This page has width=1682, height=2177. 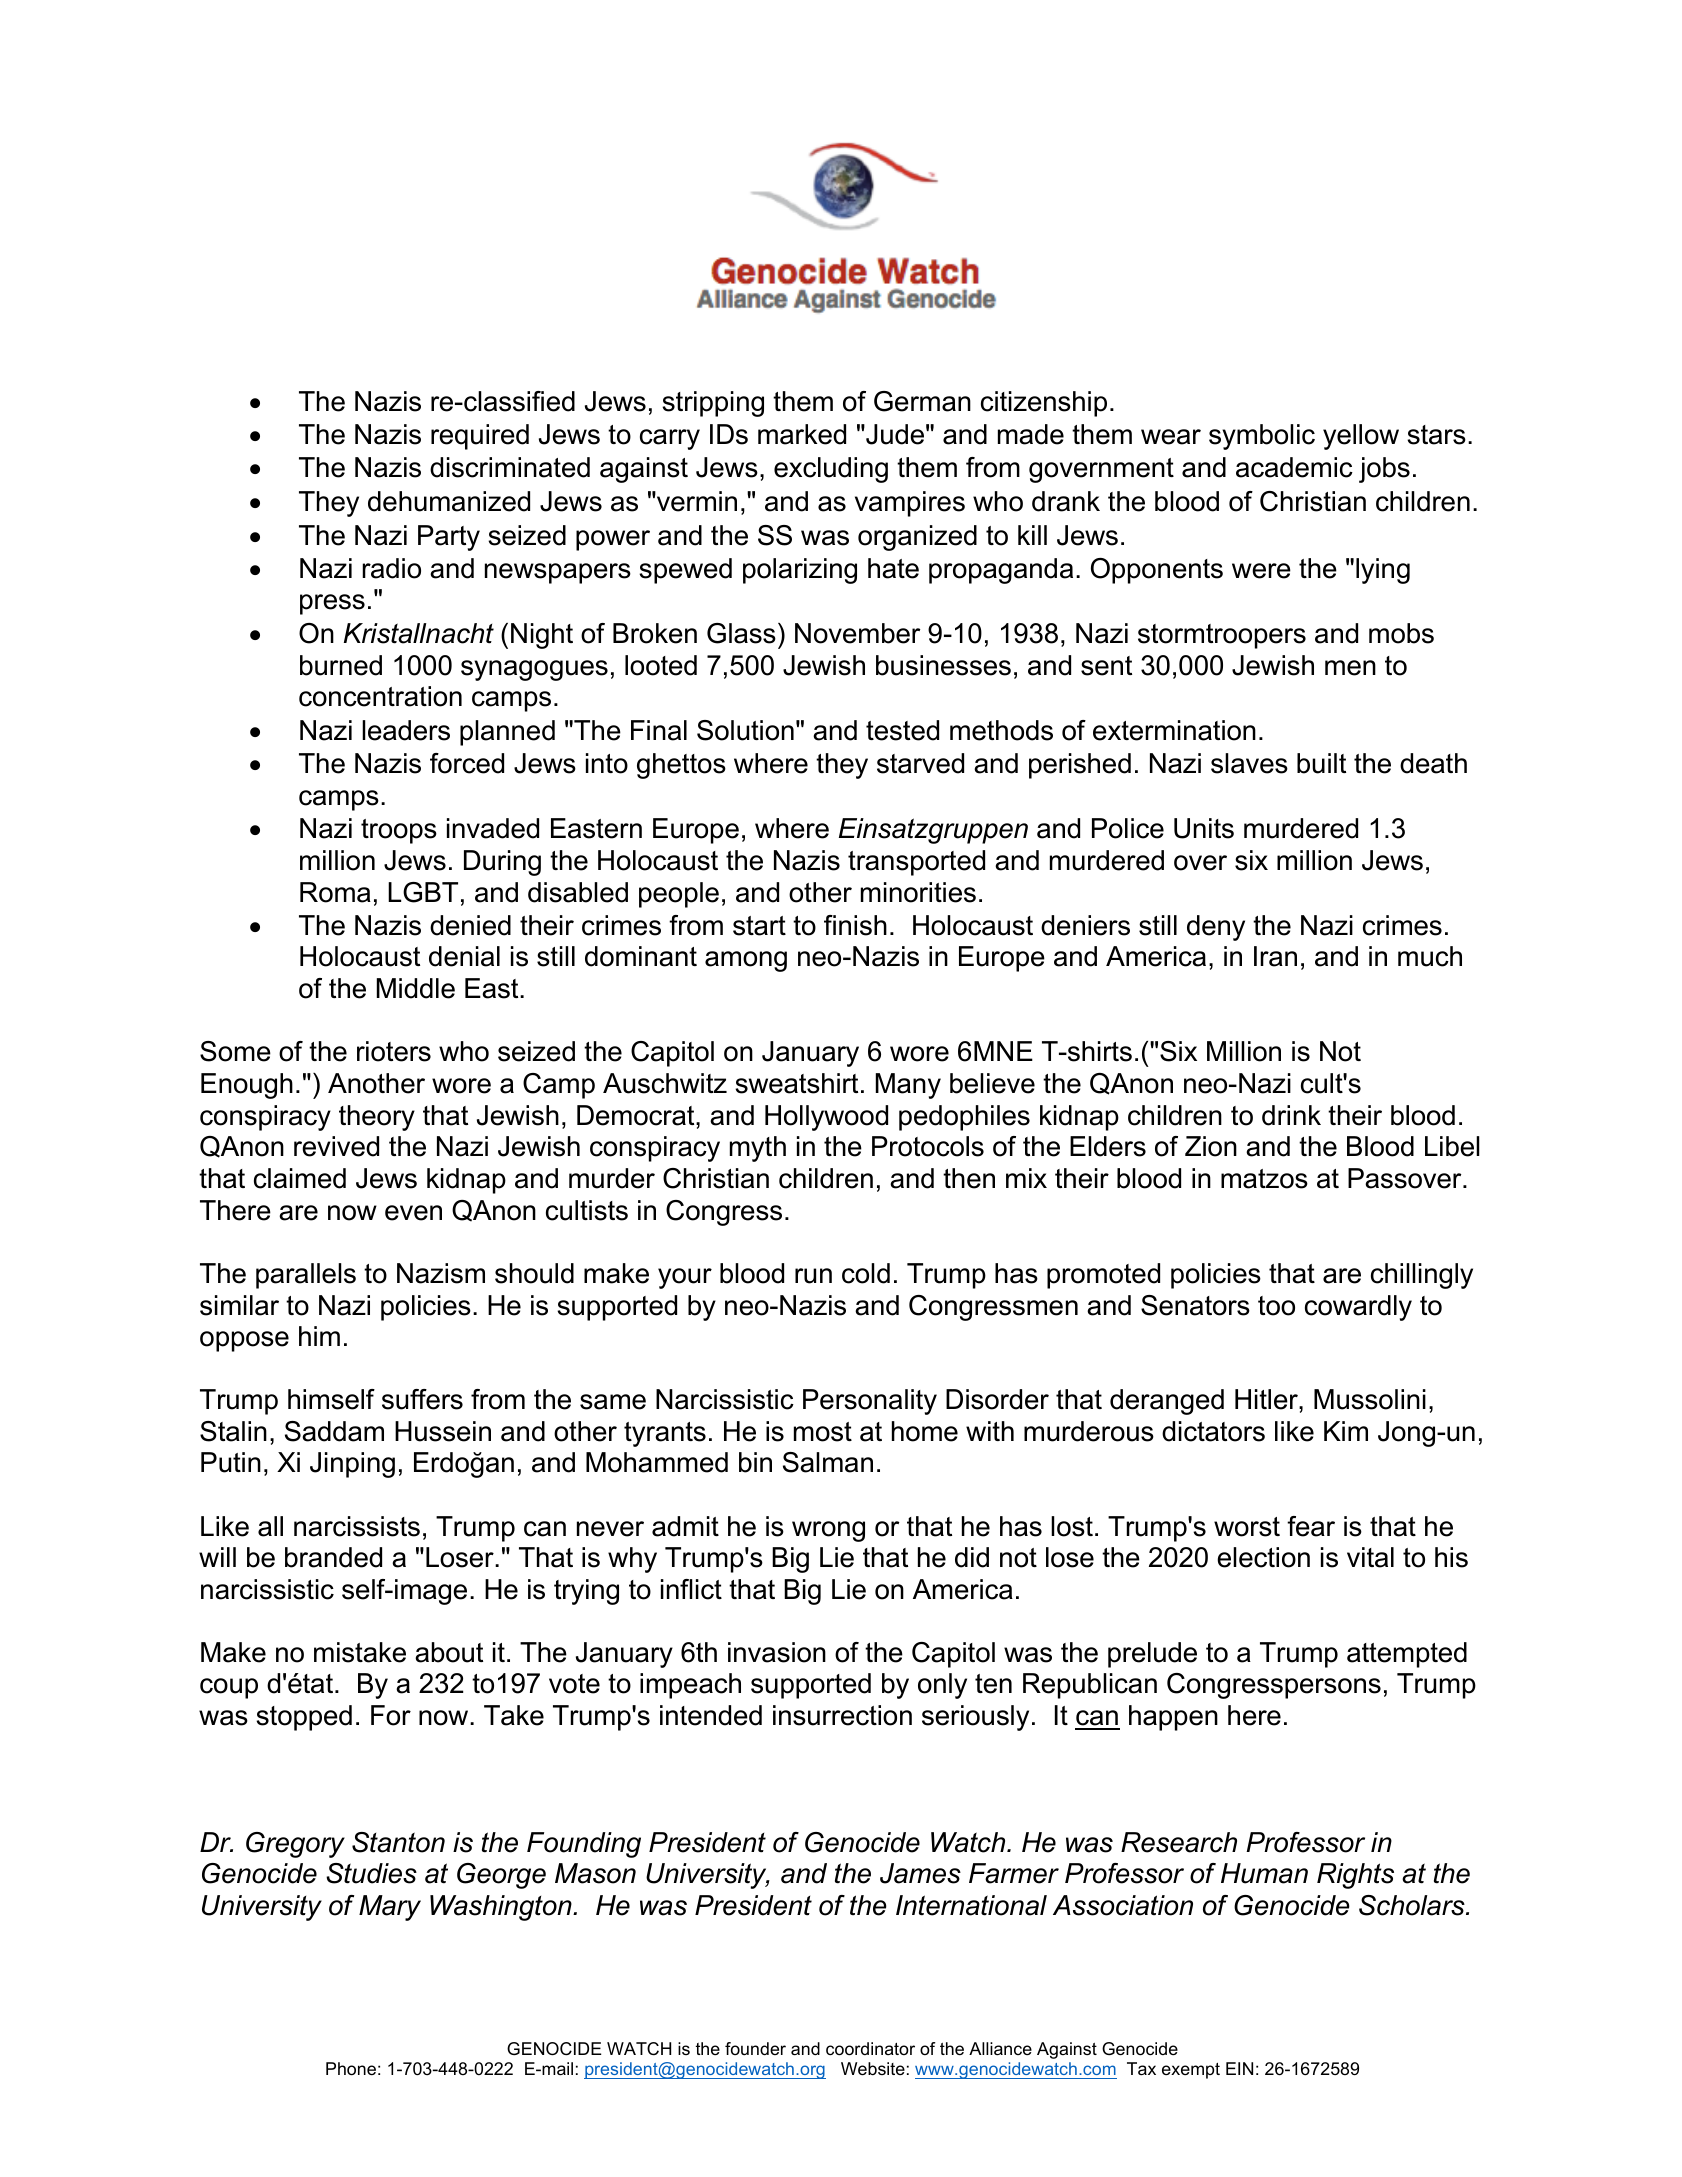 I want to click on exempt, so click(x=1191, y=2071).
